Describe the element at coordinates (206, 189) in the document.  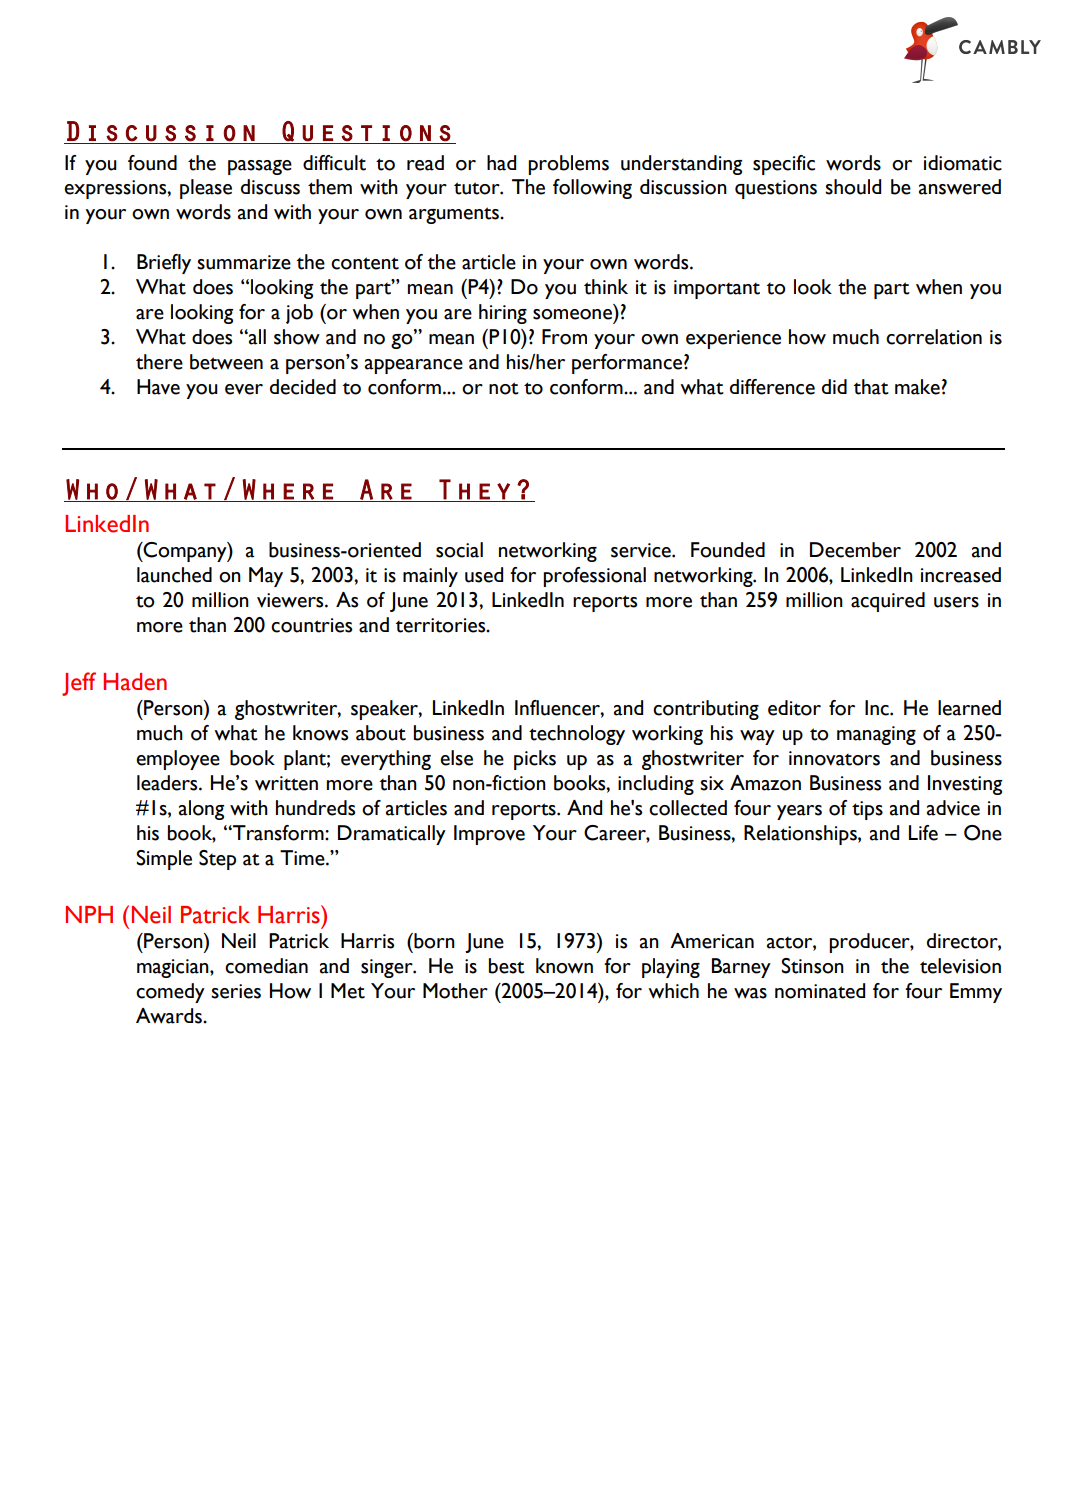
I see `please` at that location.
